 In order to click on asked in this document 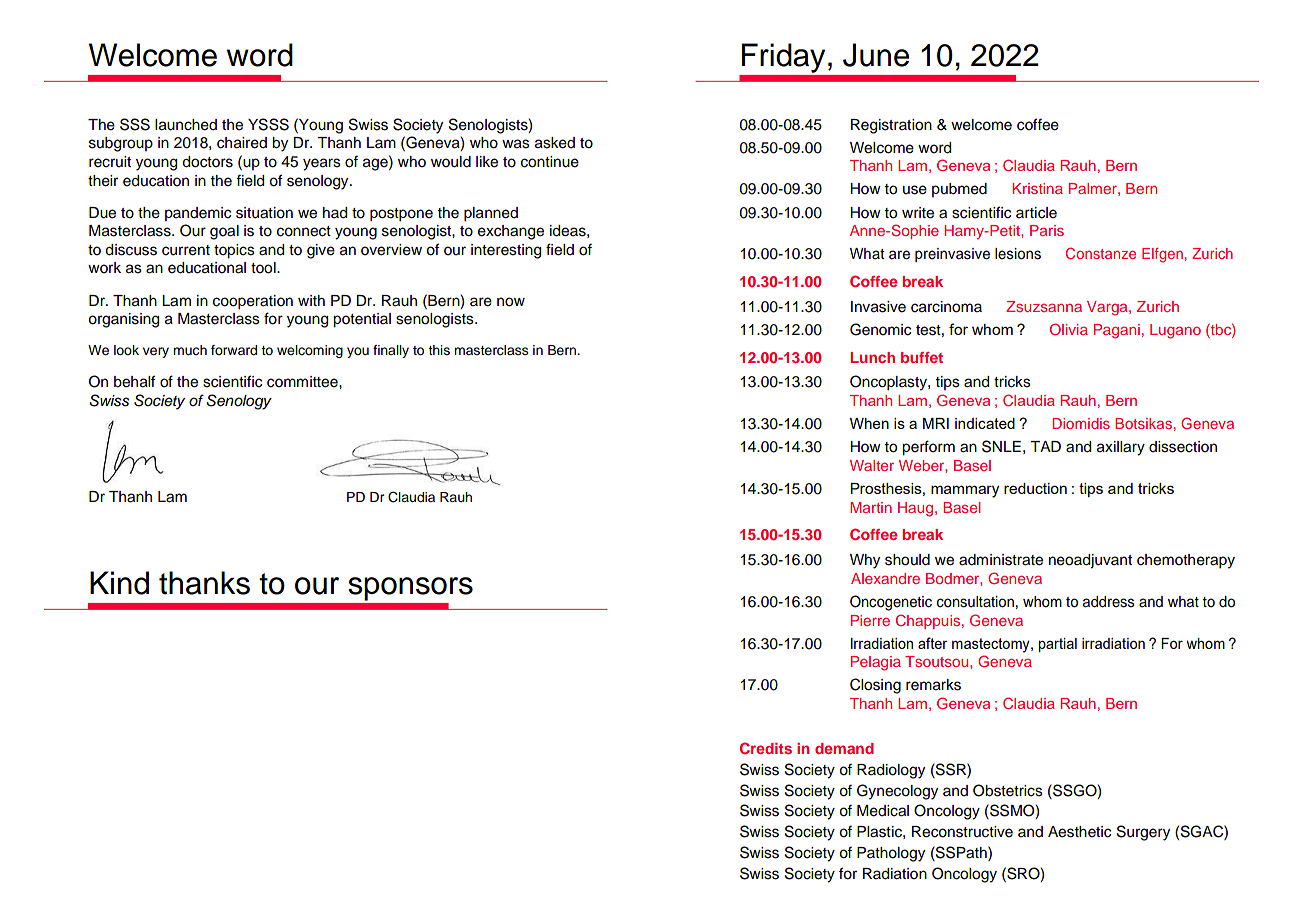, I will do `click(555, 143)`.
